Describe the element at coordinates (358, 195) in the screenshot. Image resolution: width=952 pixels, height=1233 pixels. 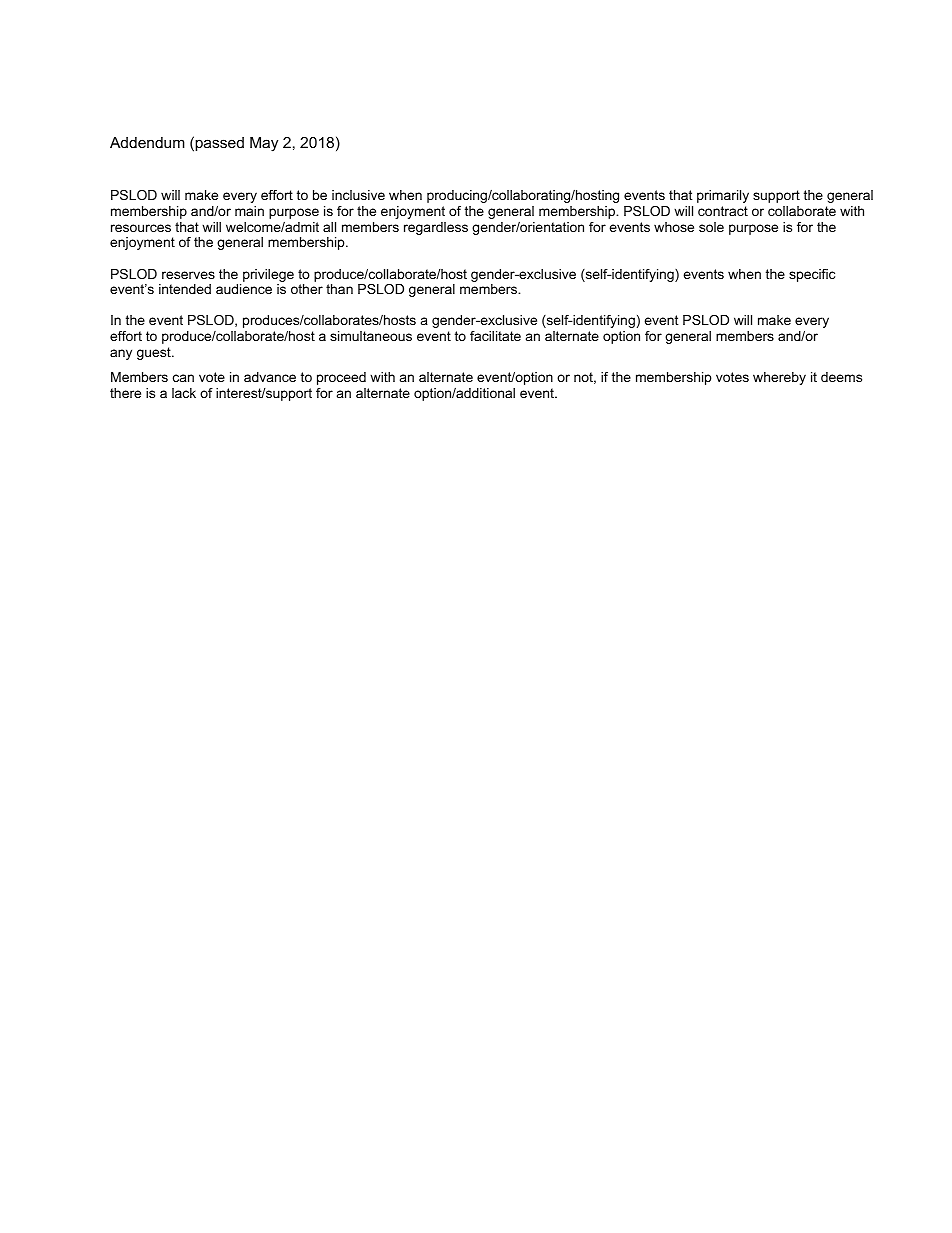
I see `inclusive` at that location.
